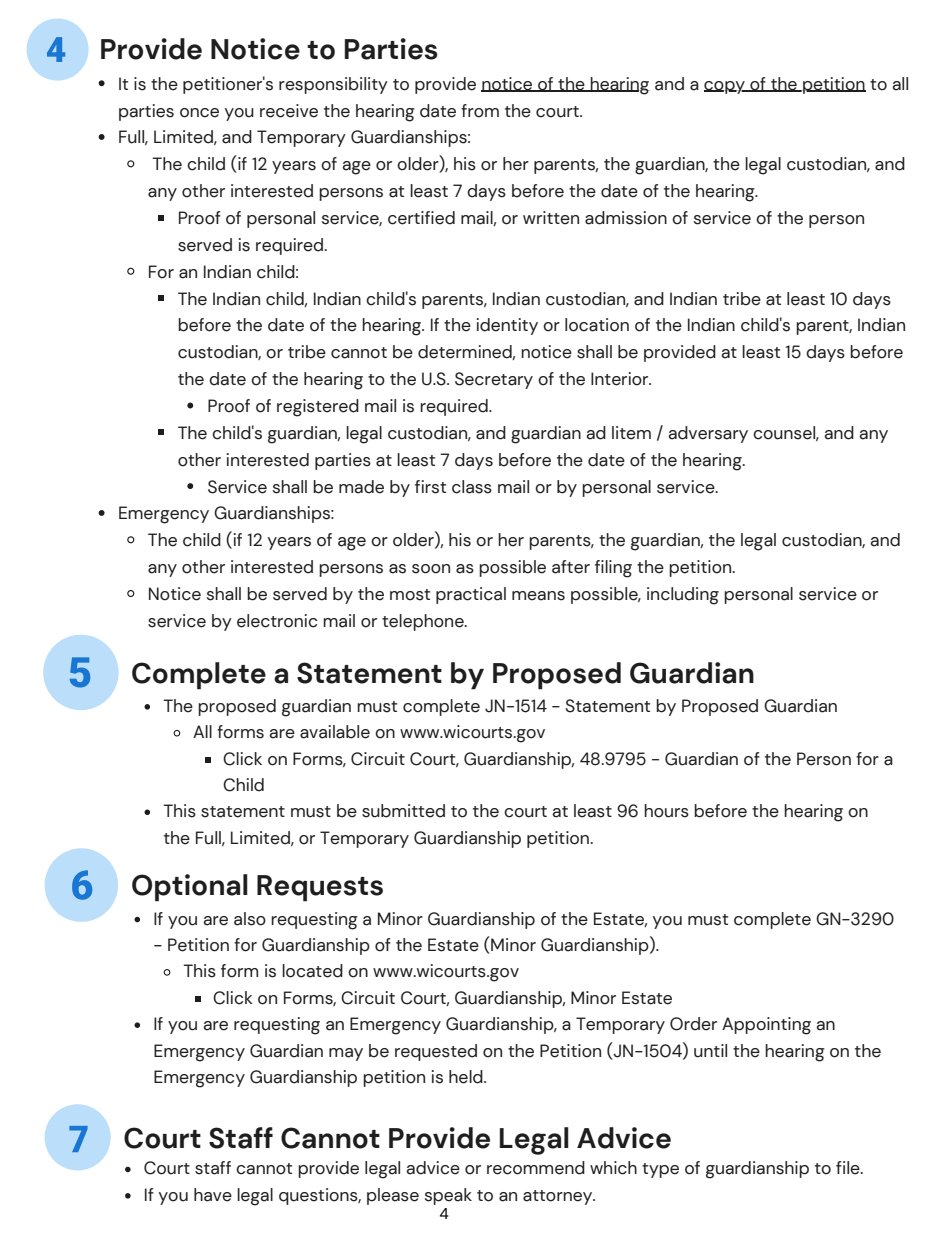 Image resolution: width=952 pixels, height=1233 pixels. Describe the element at coordinates (708, 434) in the image. I see `adversary` at that location.
